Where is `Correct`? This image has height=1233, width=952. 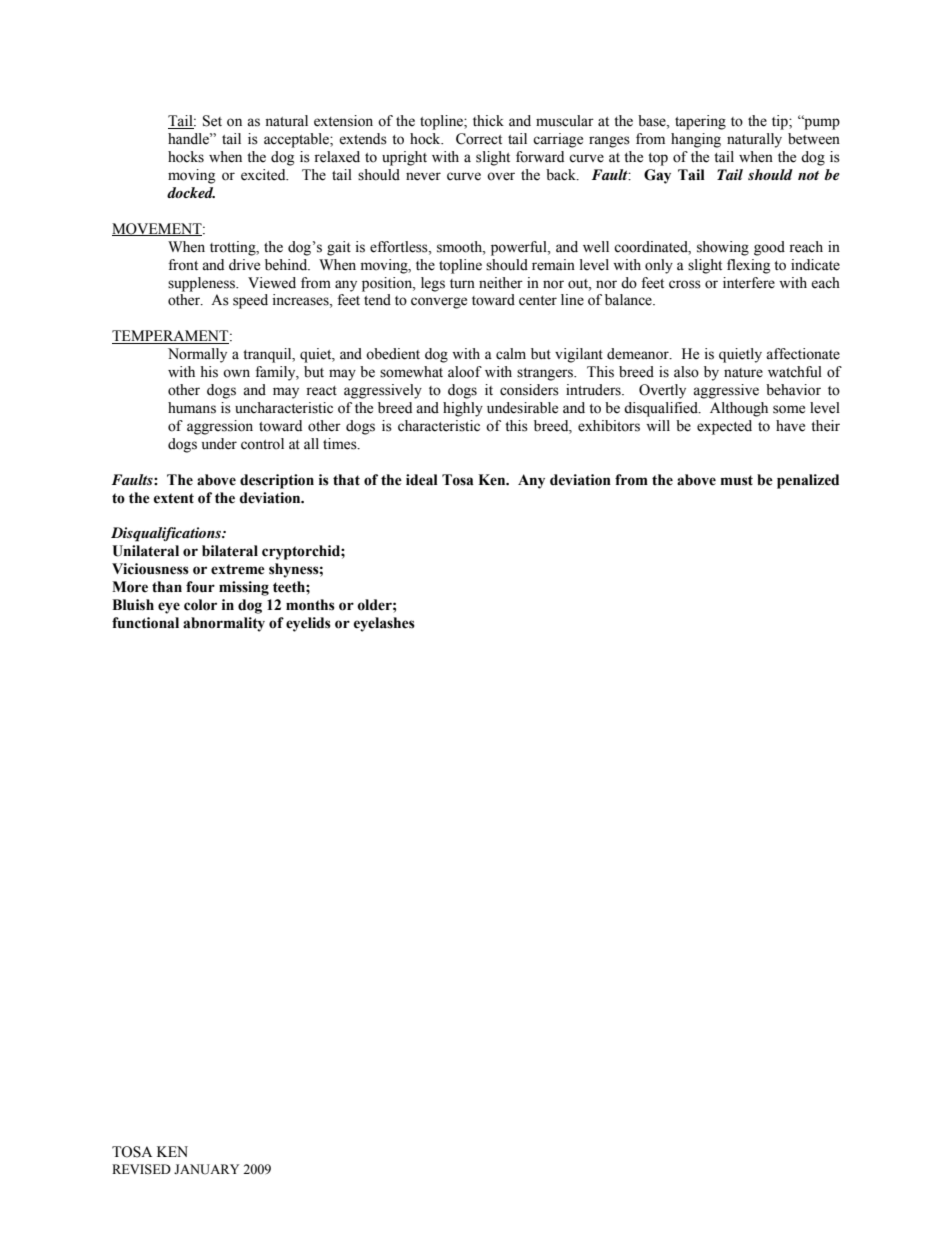 Correct is located at coordinates (479, 139).
